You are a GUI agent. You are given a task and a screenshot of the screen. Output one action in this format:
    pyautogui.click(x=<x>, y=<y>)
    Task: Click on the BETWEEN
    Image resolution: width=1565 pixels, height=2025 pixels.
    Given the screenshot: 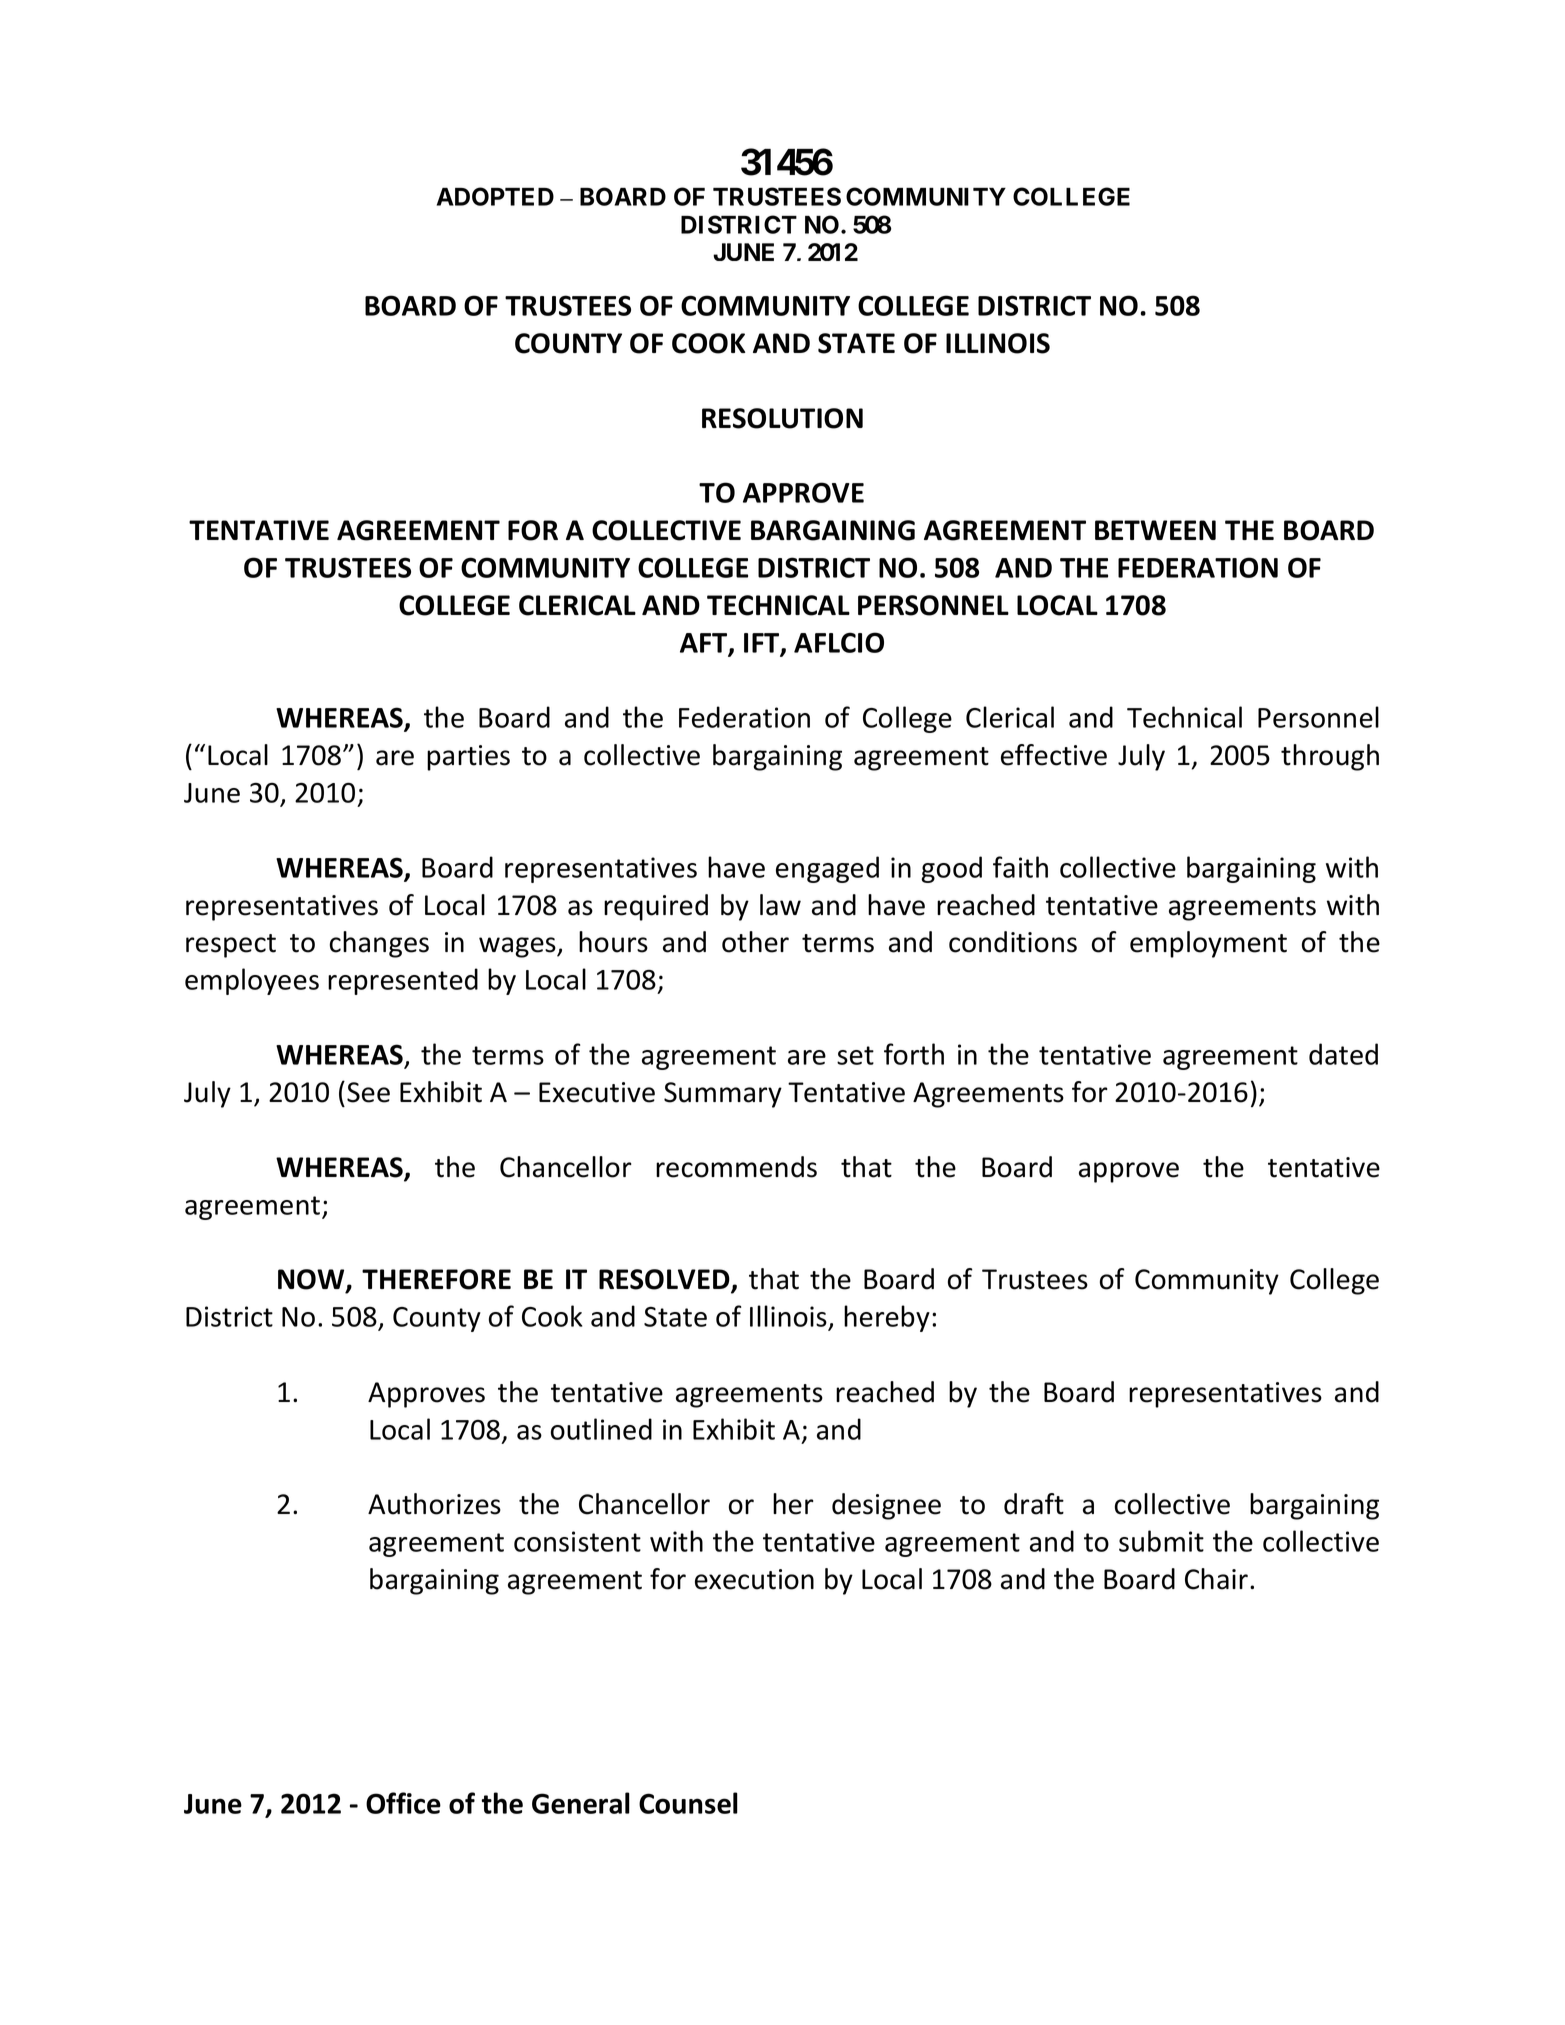 What is the action you would take?
    pyautogui.click(x=1155, y=530)
